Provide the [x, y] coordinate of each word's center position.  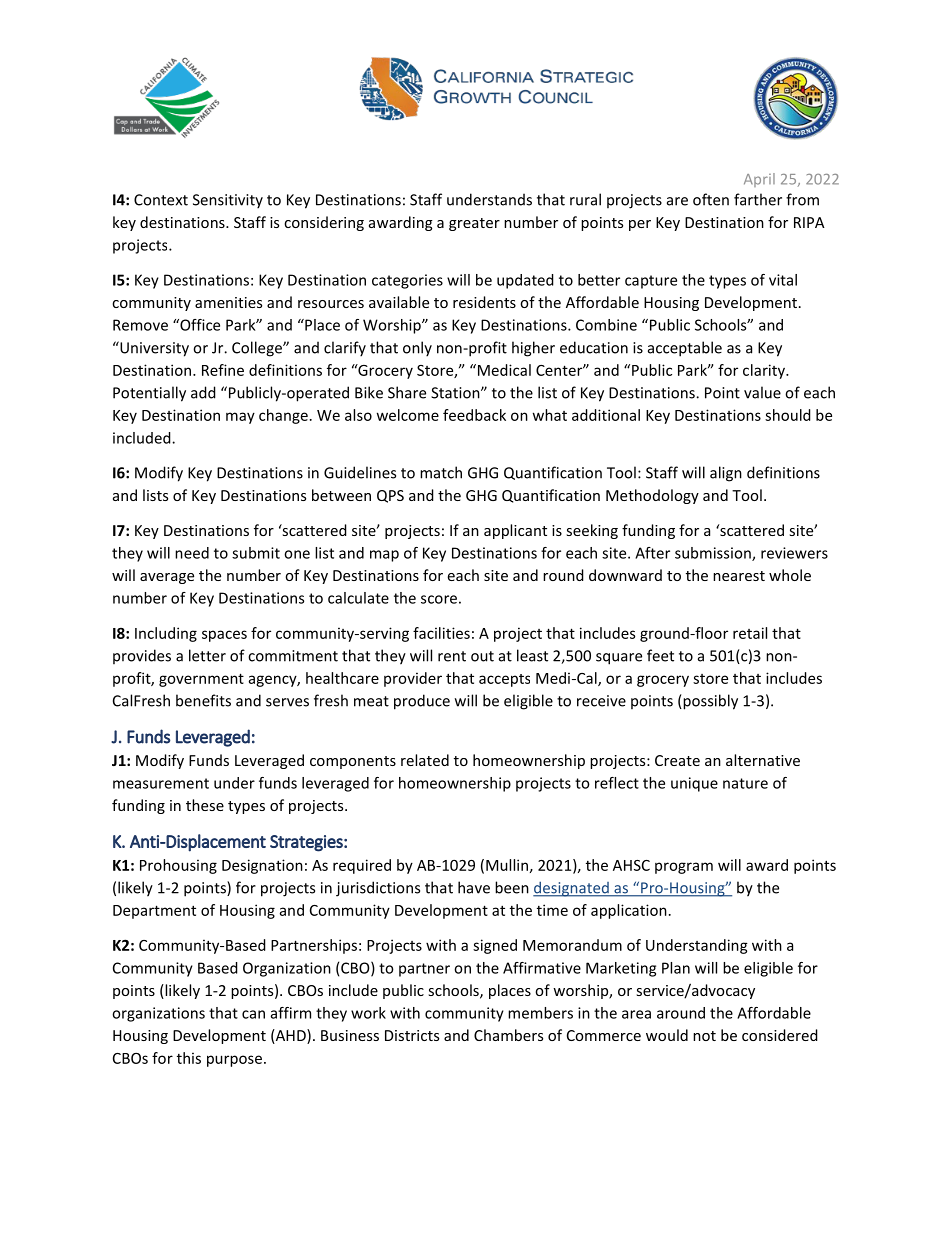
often [711, 199]
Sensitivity [228, 201]
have [474, 887]
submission [714, 554]
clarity [765, 371]
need [192, 553]
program [684, 868]
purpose [234, 1061]
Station [456, 393]
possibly [709, 702]
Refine [223, 370]
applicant [515, 531]
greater [474, 224]
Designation [262, 866]
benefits [203, 700]
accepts [504, 680]
